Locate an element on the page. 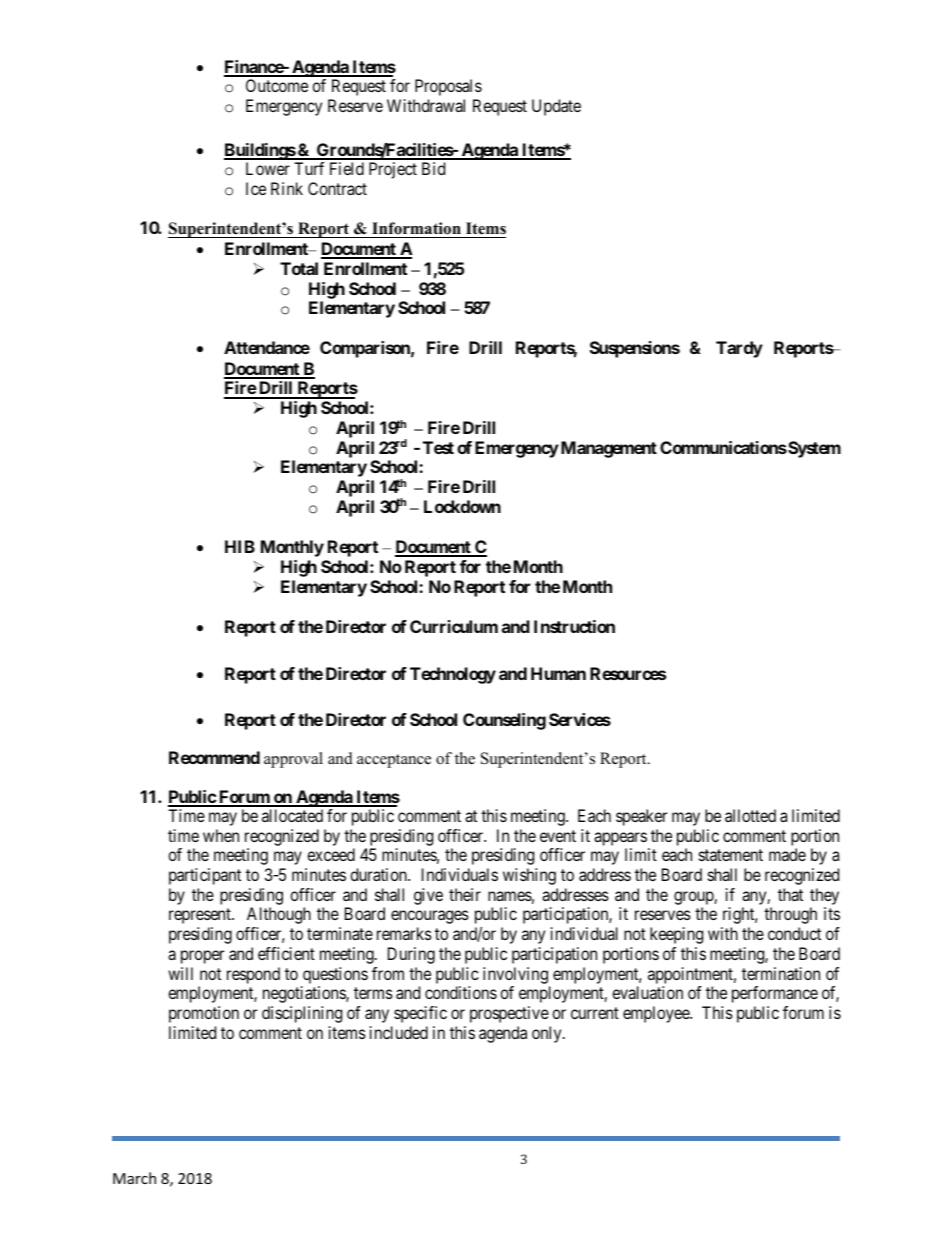 This page has height=1233, width=952. participant is located at coordinates (205, 876).
